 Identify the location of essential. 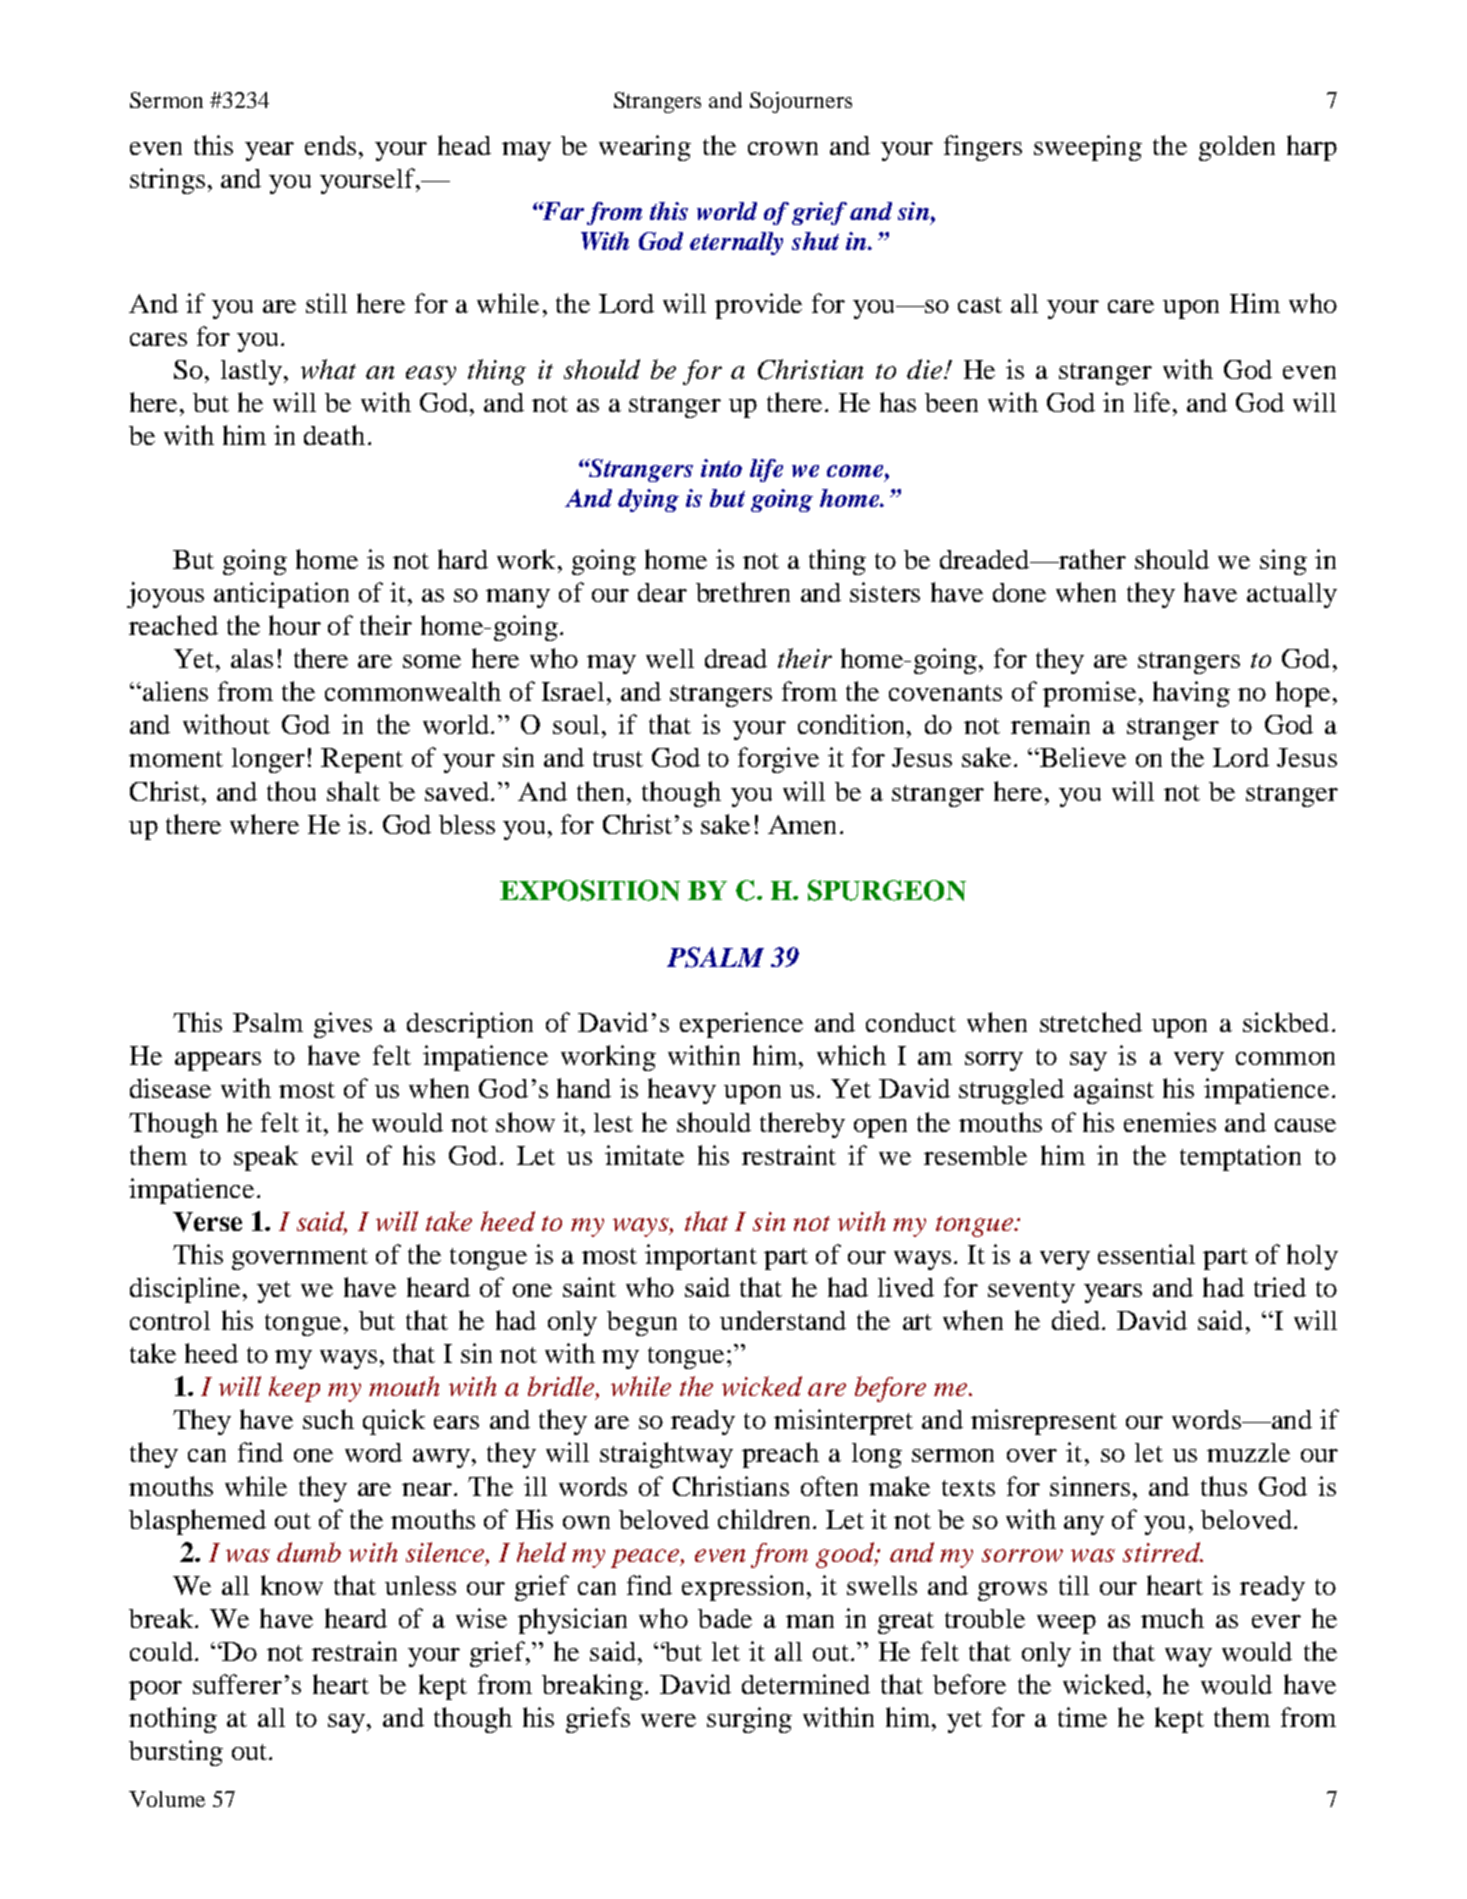
(1146, 1254).
